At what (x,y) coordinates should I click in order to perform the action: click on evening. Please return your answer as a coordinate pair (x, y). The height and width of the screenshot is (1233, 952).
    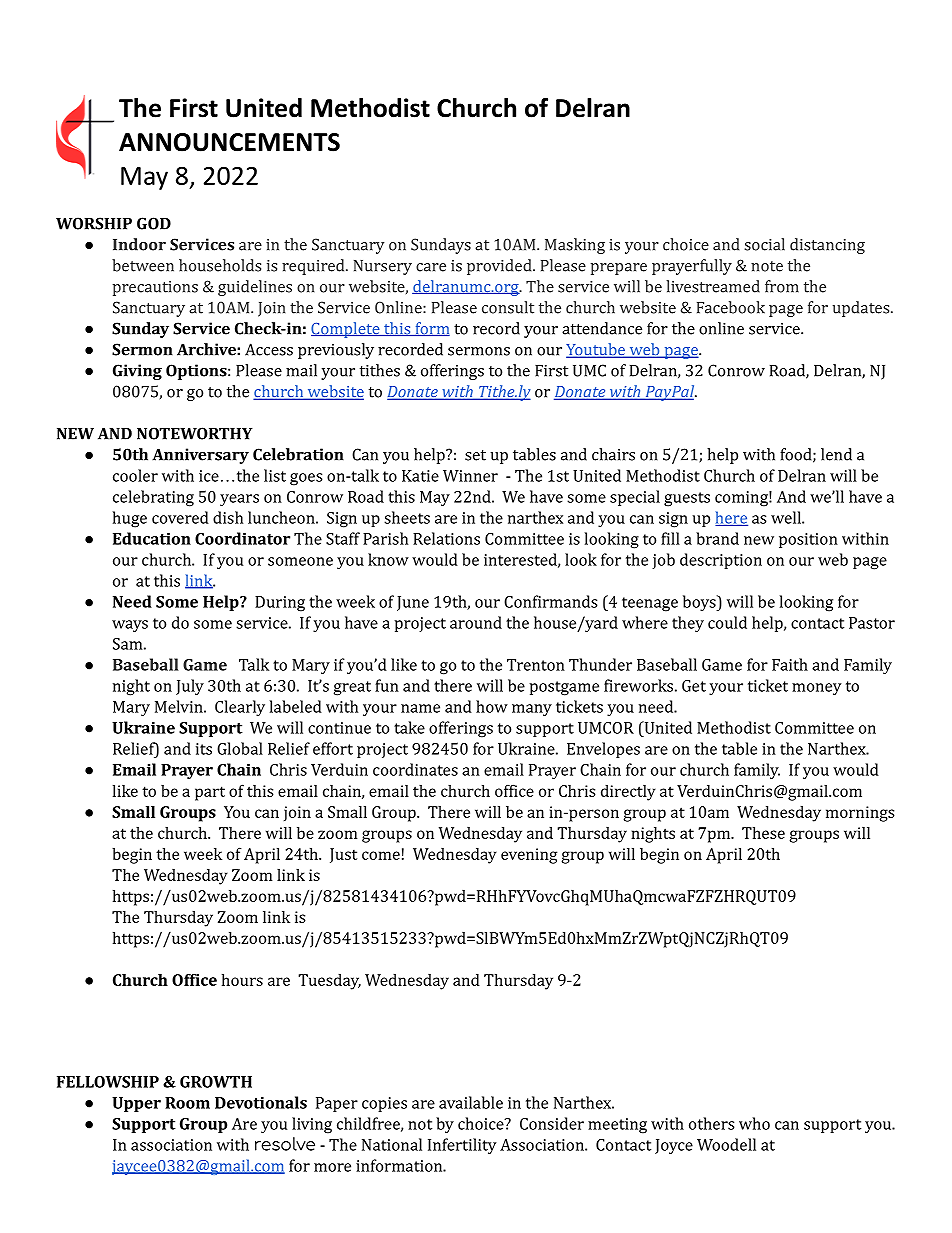
    Looking at the image, I should click on (529, 856).
